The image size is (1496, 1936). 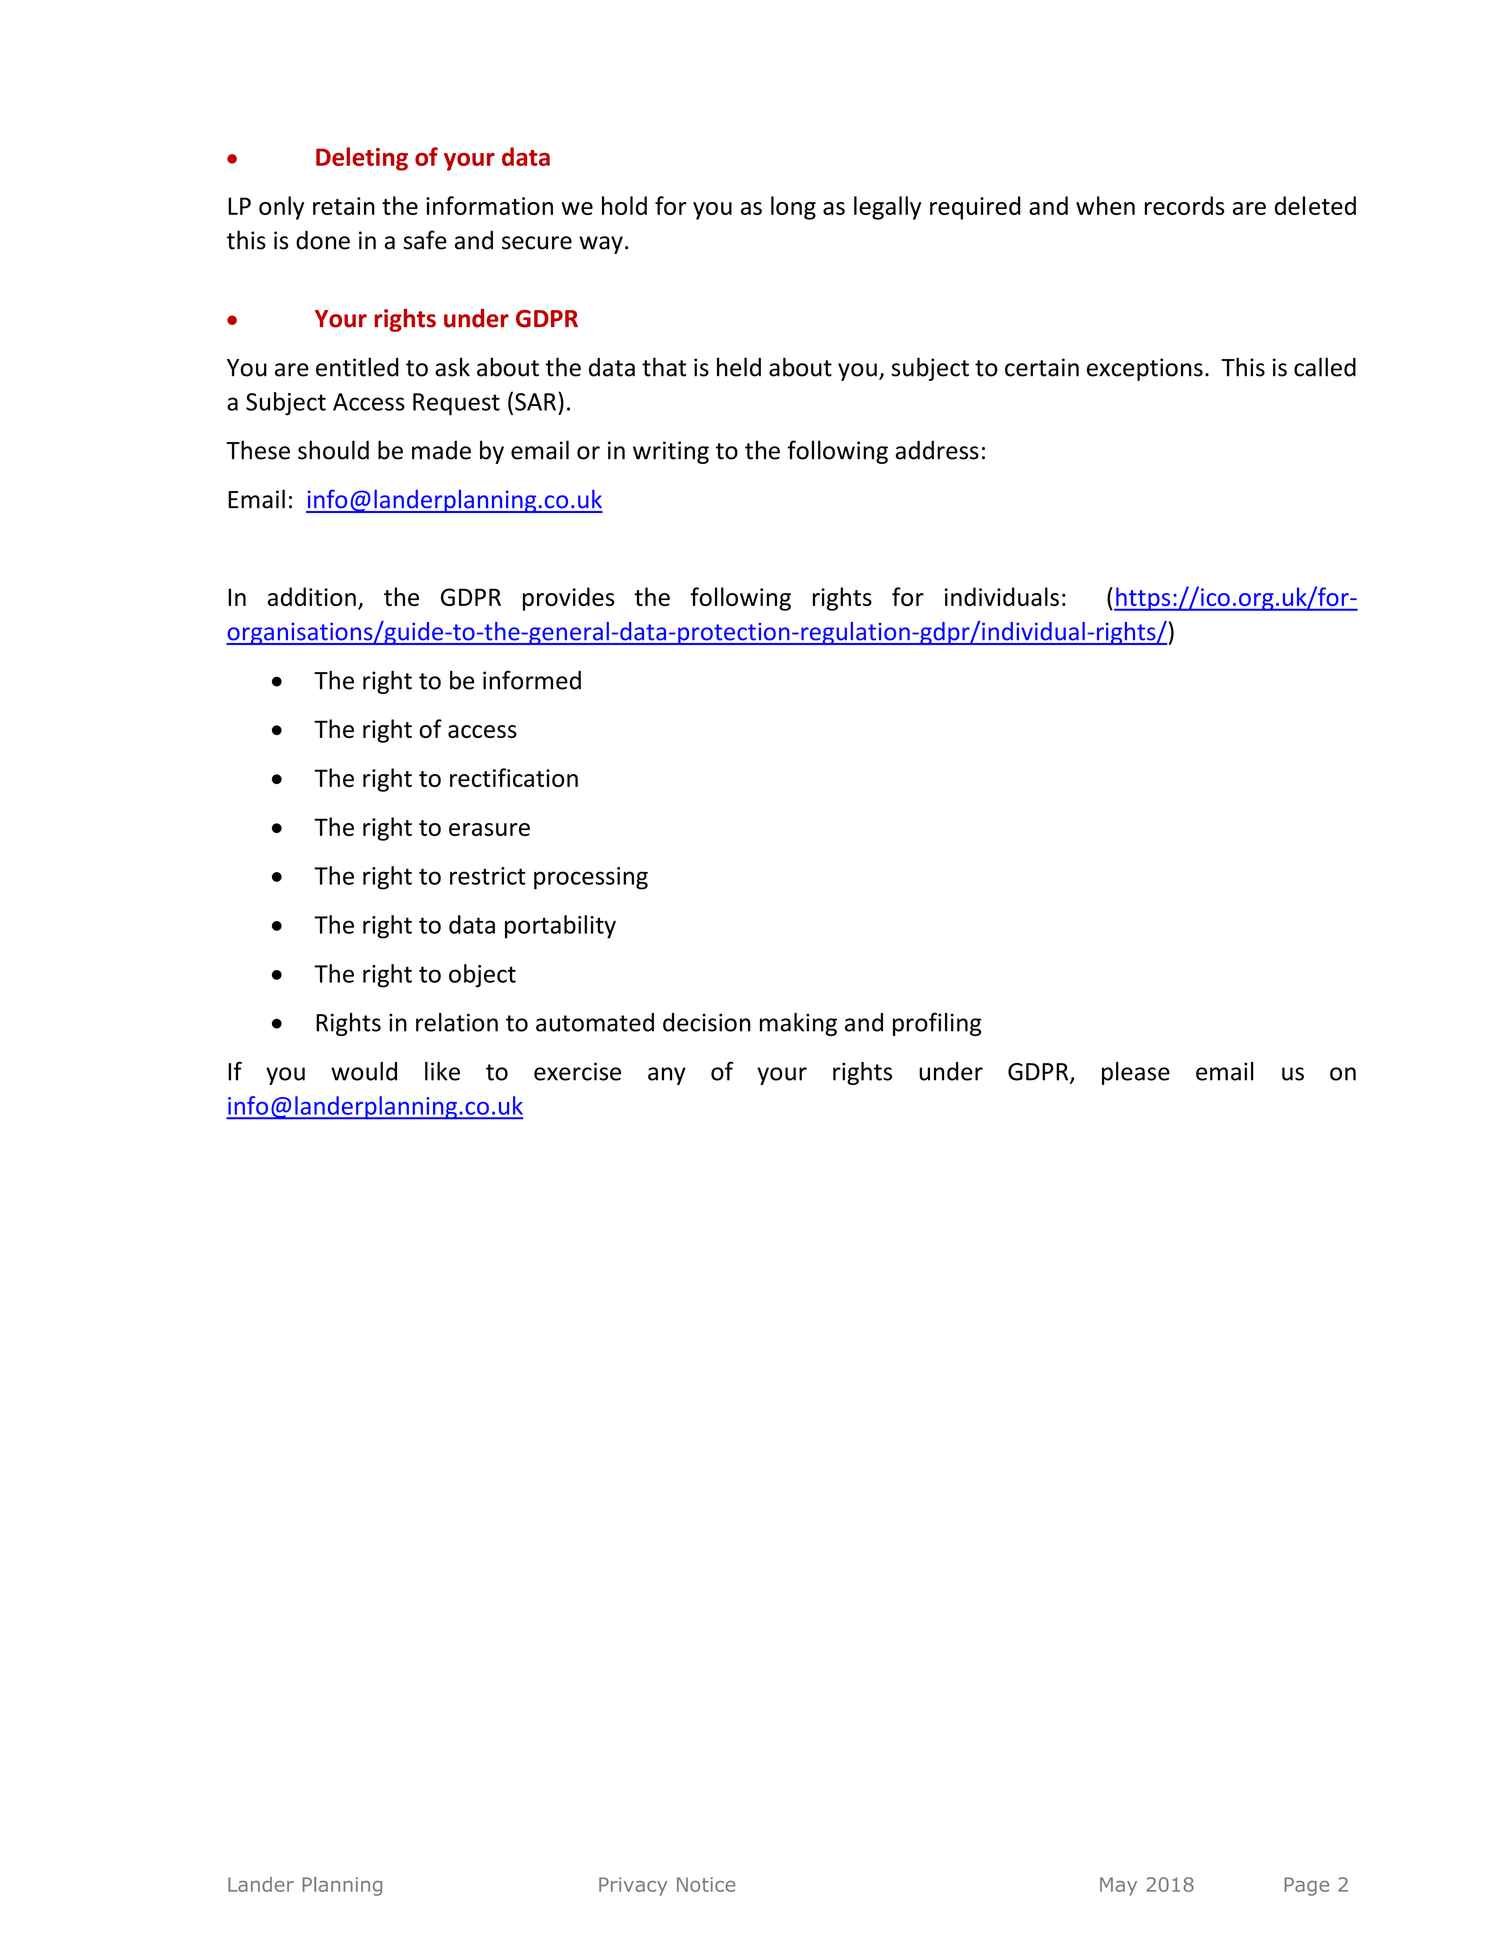 I want to click on records, so click(x=1185, y=205).
